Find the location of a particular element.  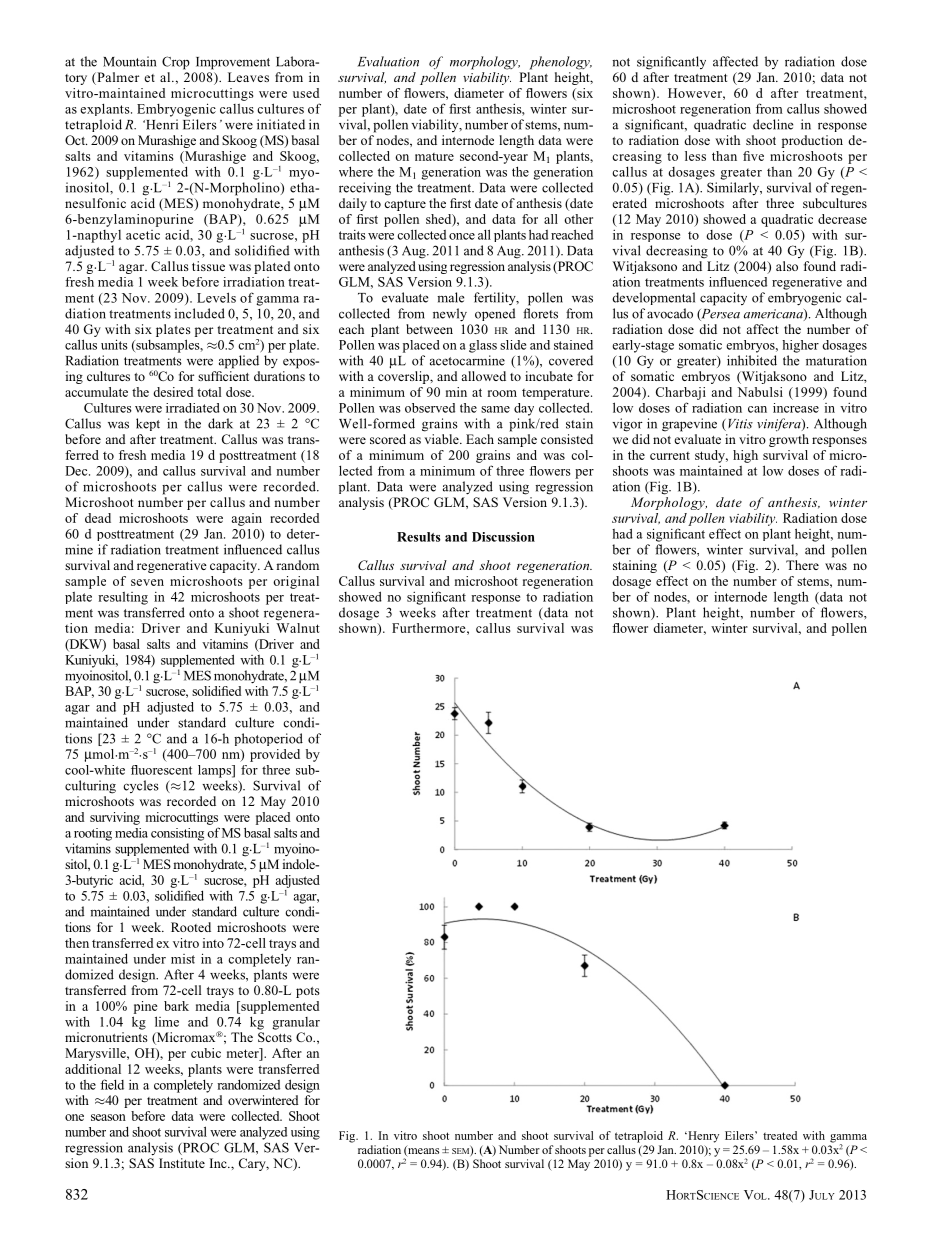

Crop is located at coordinates (176, 63).
